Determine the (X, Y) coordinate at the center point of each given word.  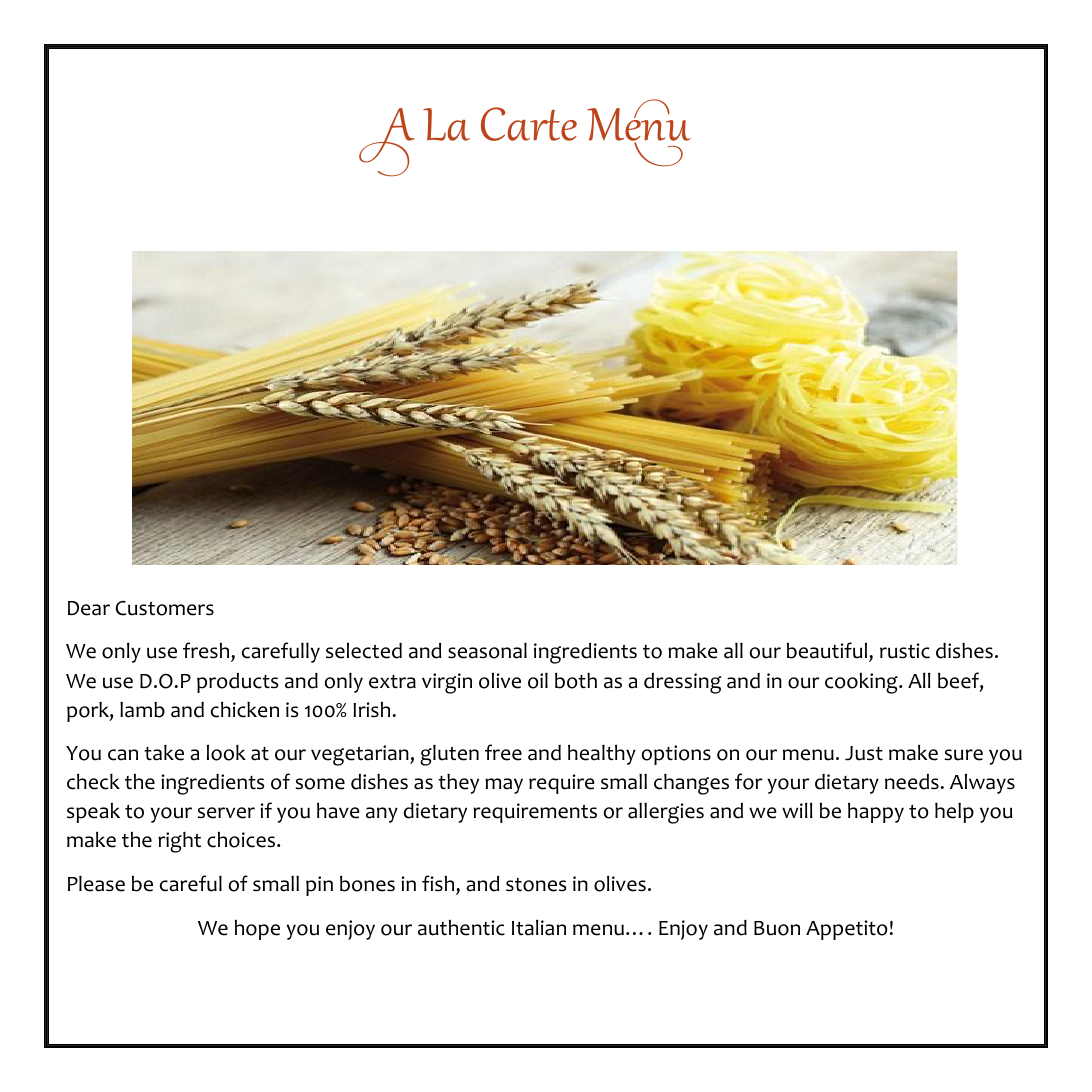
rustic (905, 651)
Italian (539, 928)
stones (536, 885)
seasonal (487, 651)
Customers (165, 608)
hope (257, 930)
